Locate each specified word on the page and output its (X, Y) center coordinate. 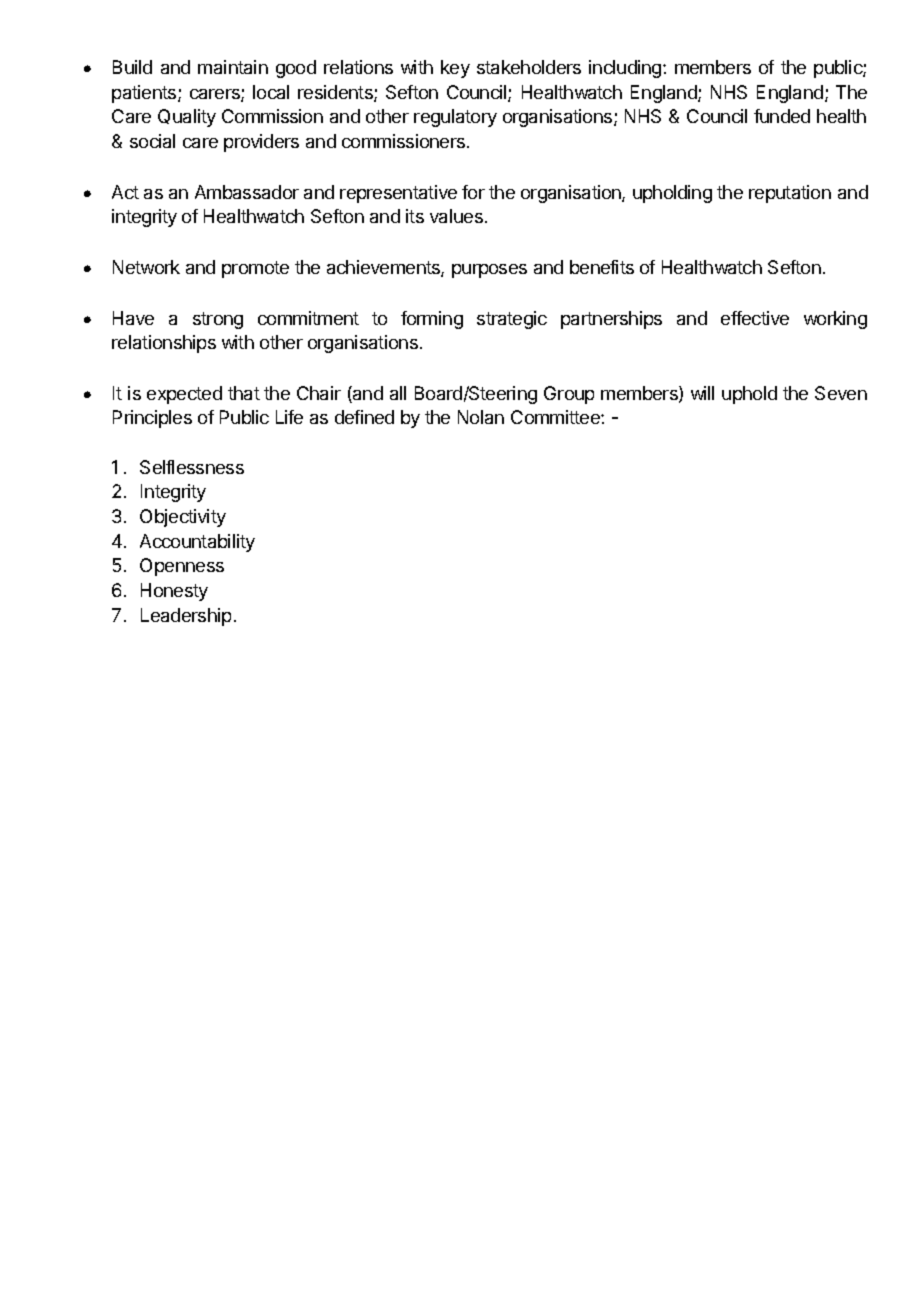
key (455, 69)
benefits (602, 267)
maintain (233, 67)
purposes (489, 271)
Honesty (174, 592)
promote (255, 269)
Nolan (481, 417)
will (702, 393)
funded (782, 116)
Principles (152, 419)
